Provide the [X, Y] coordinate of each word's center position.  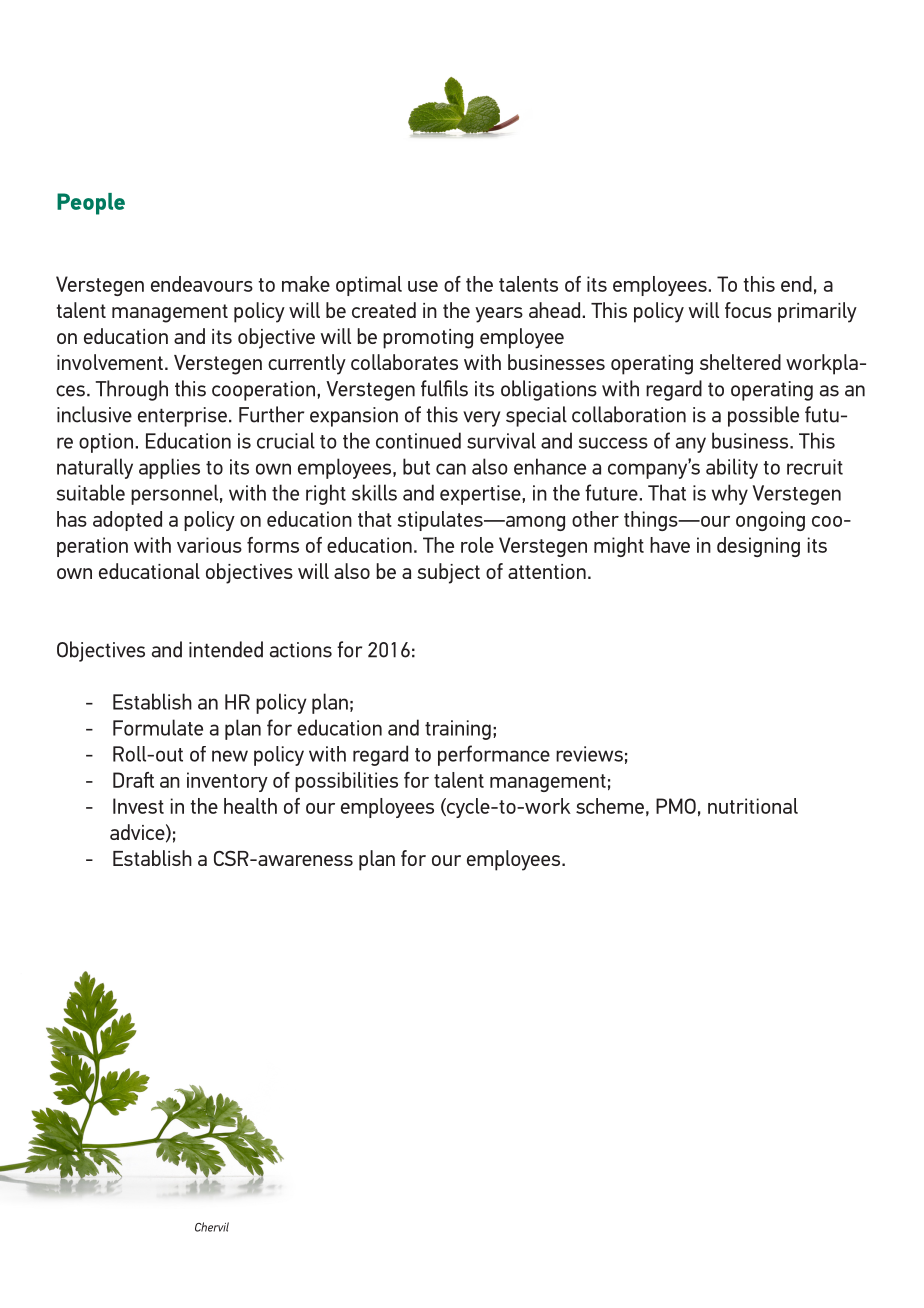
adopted [127, 521]
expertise [481, 495]
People [91, 204]
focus [748, 310]
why [730, 494]
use [423, 286]
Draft [133, 780]
